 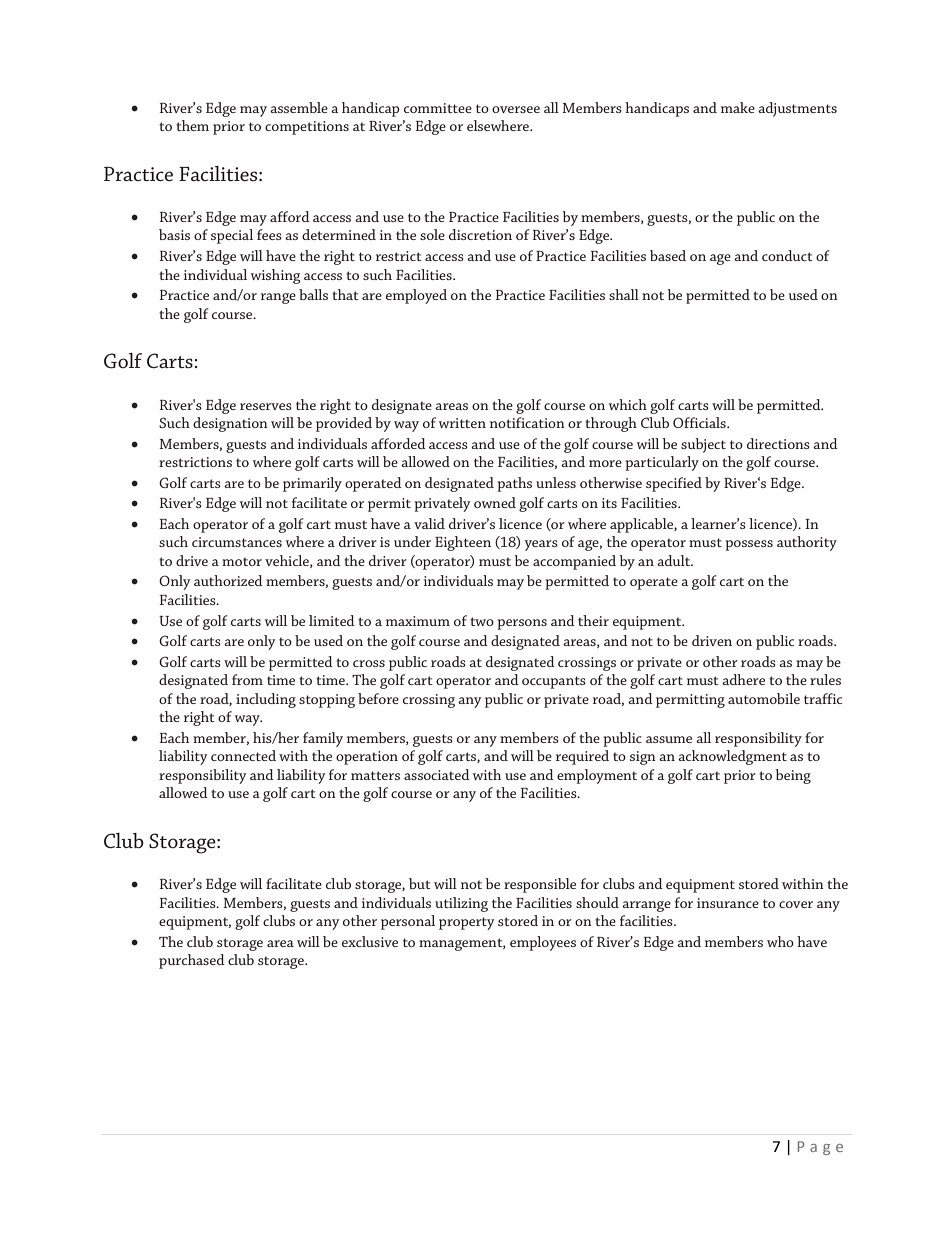 What do you see at coordinates (516, 109) in the page?
I see `oversee` at bounding box center [516, 109].
